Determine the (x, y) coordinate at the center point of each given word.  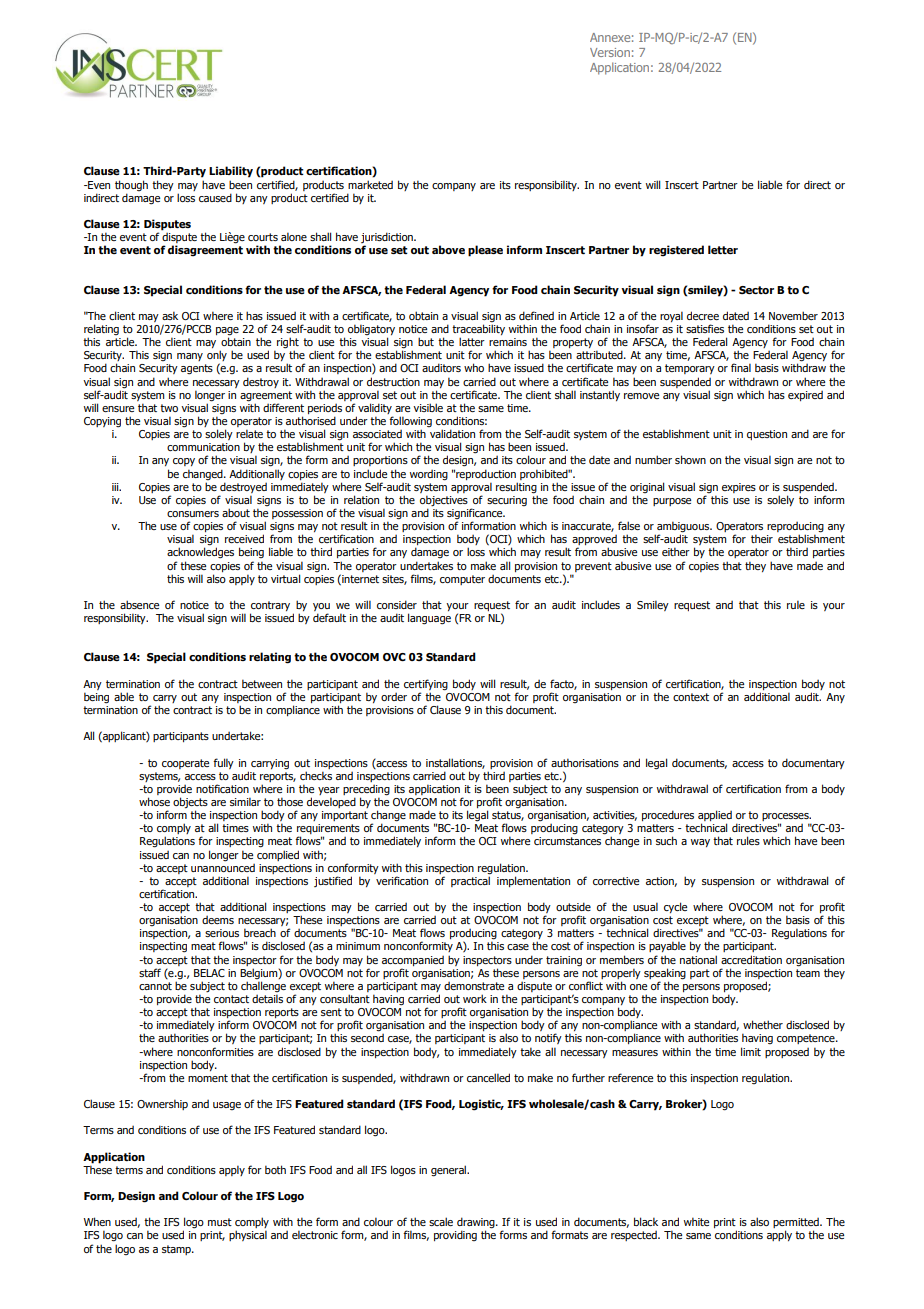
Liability (231, 172)
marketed (370, 184)
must (220, 1222)
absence (139, 604)
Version (610, 52)
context (691, 697)
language (429, 619)
